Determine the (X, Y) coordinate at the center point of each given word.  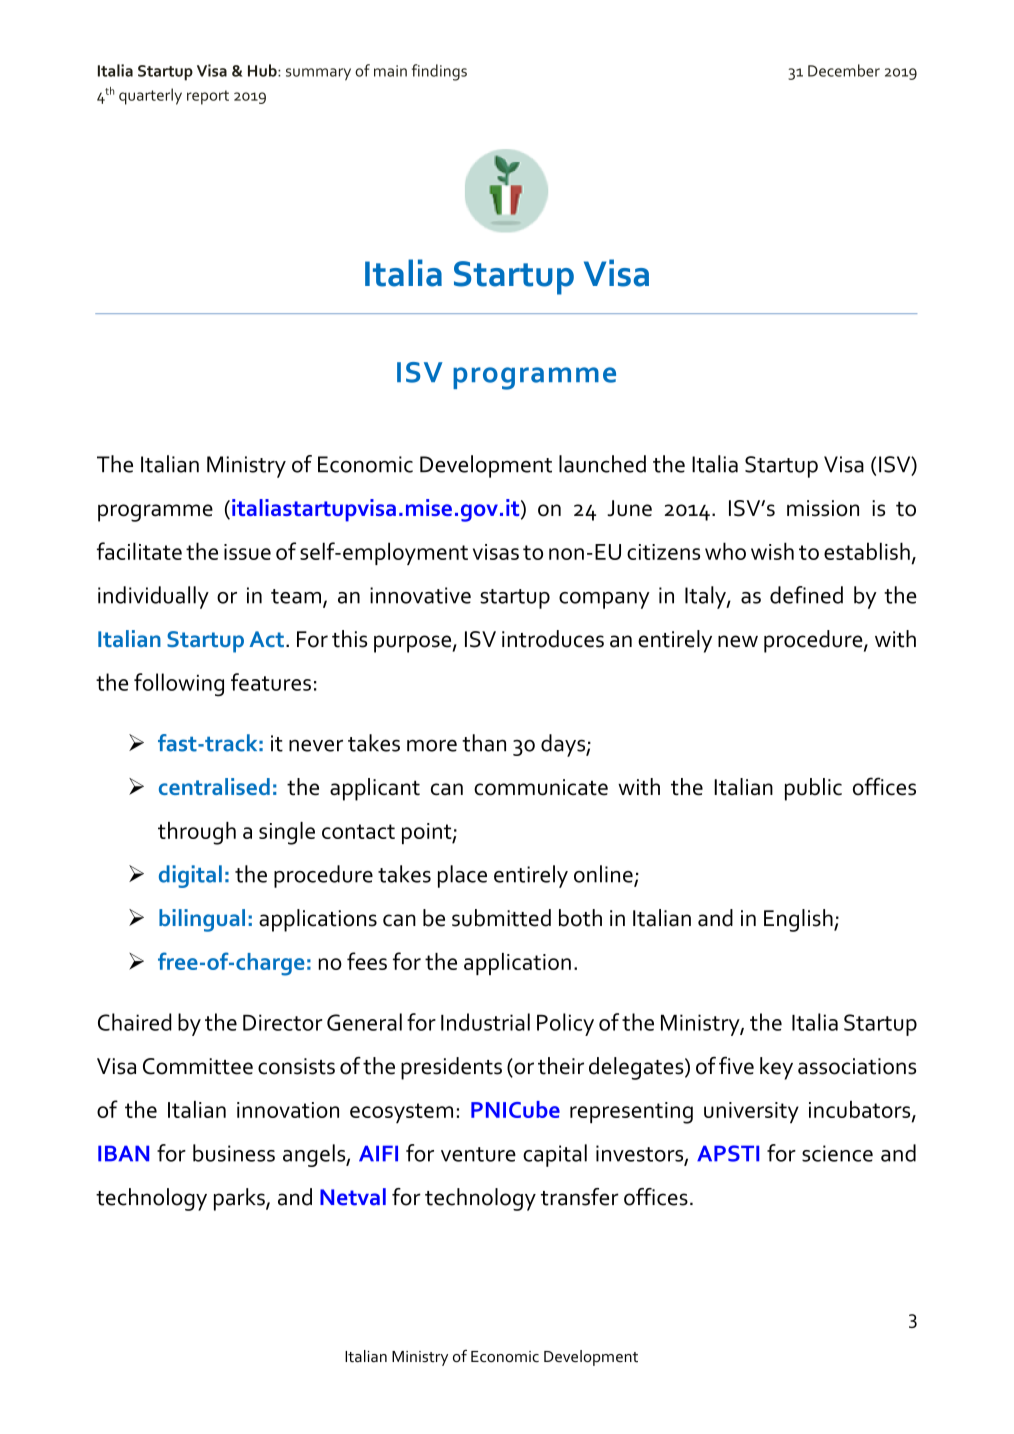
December (844, 70)
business (234, 1153)
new (738, 641)
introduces (553, 639)
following (179, 685)
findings (439, 72)
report (208, 97)
